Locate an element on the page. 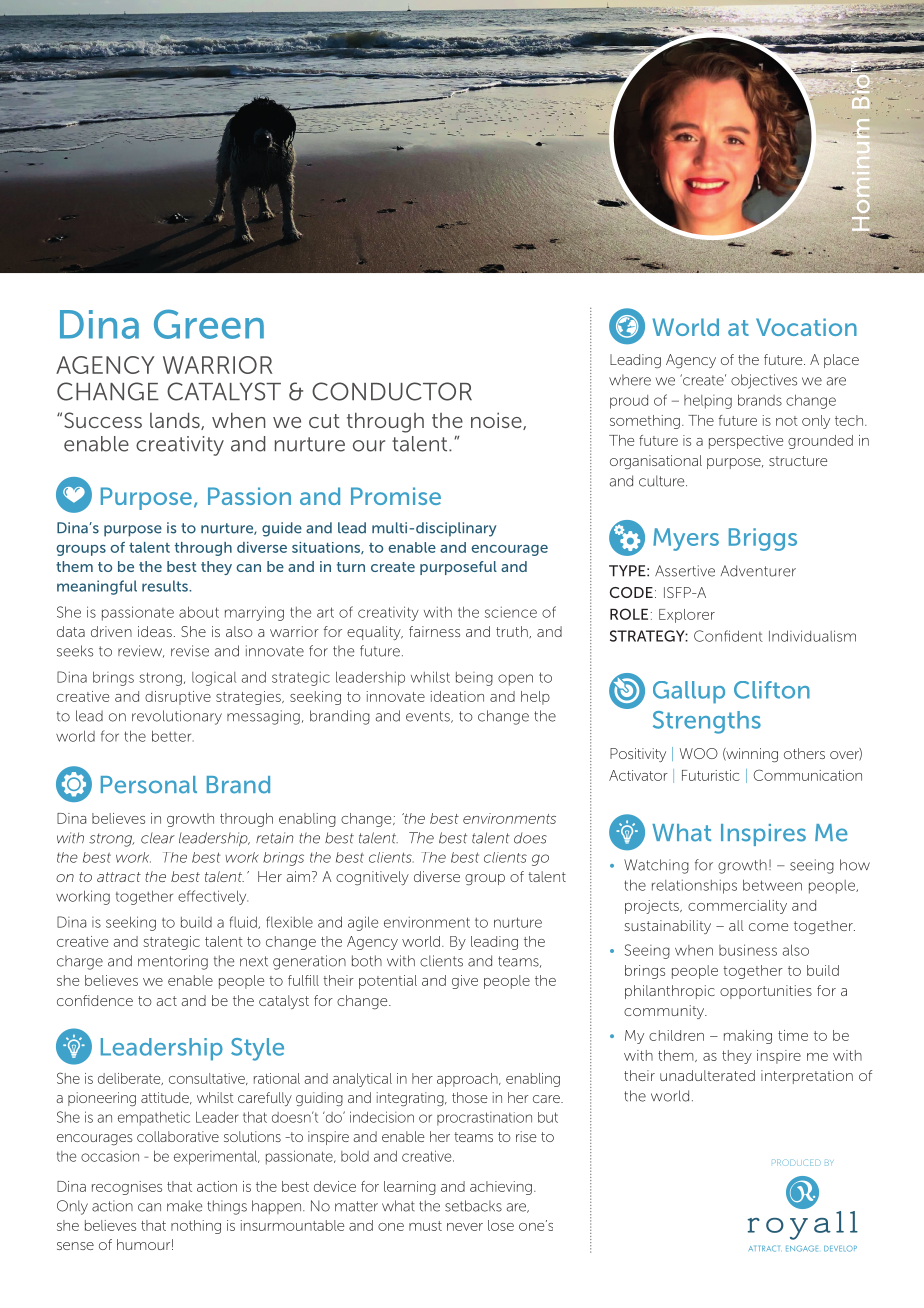  science is located at coordinates (511, 612).
